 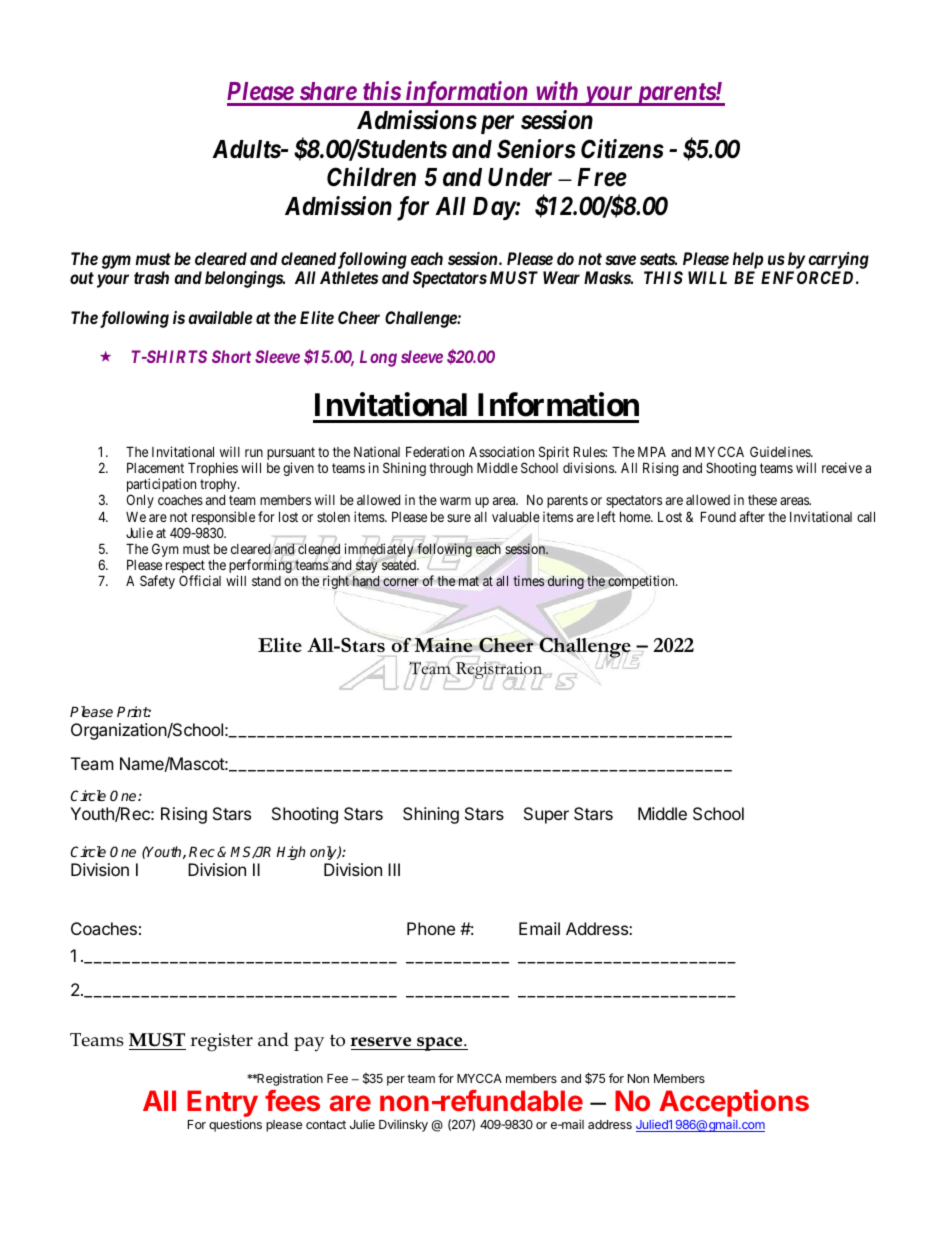 I want to click on times, so click(x=528, y=580).
